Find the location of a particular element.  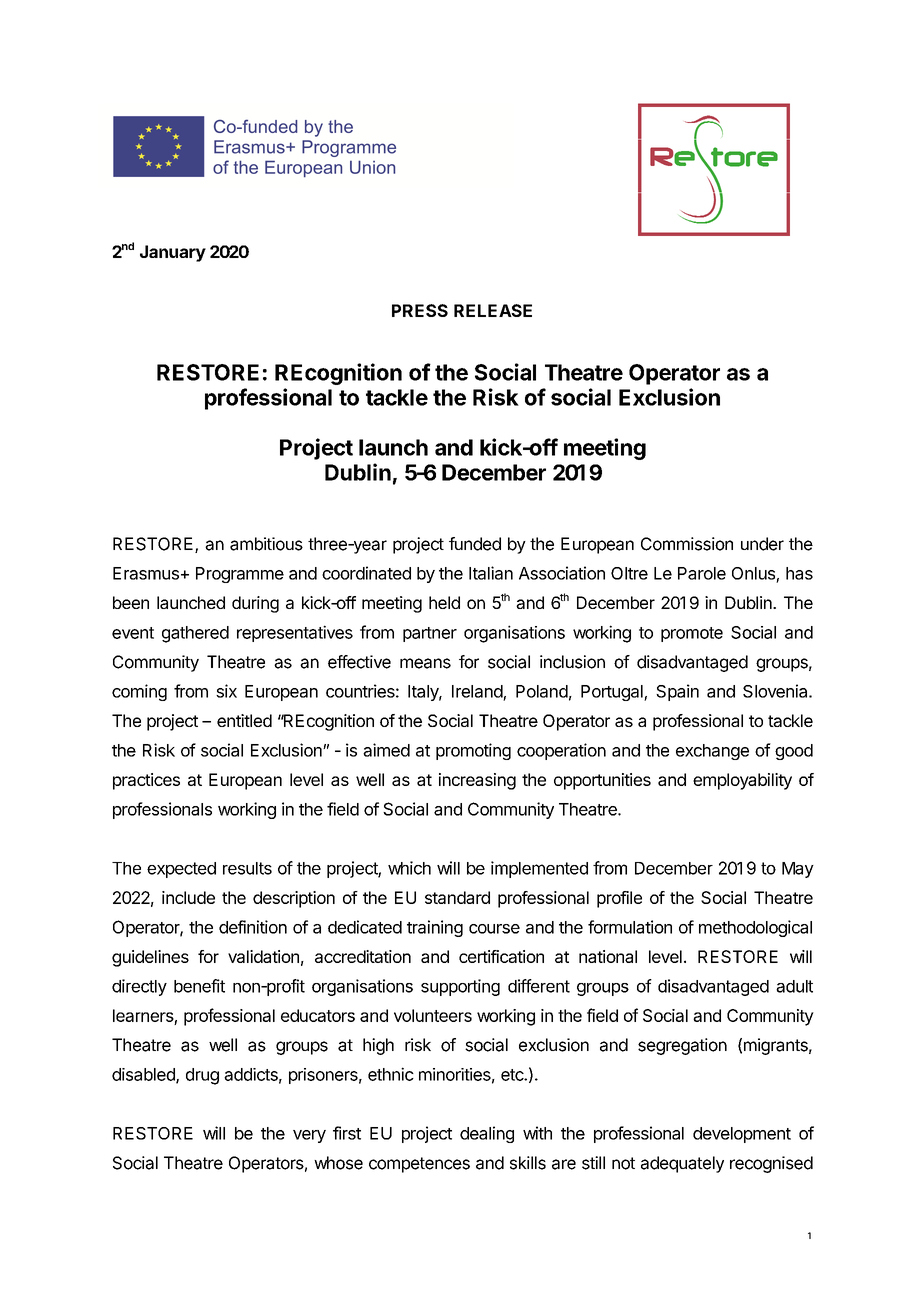

PRESS is located at coordinates (420, 310).
